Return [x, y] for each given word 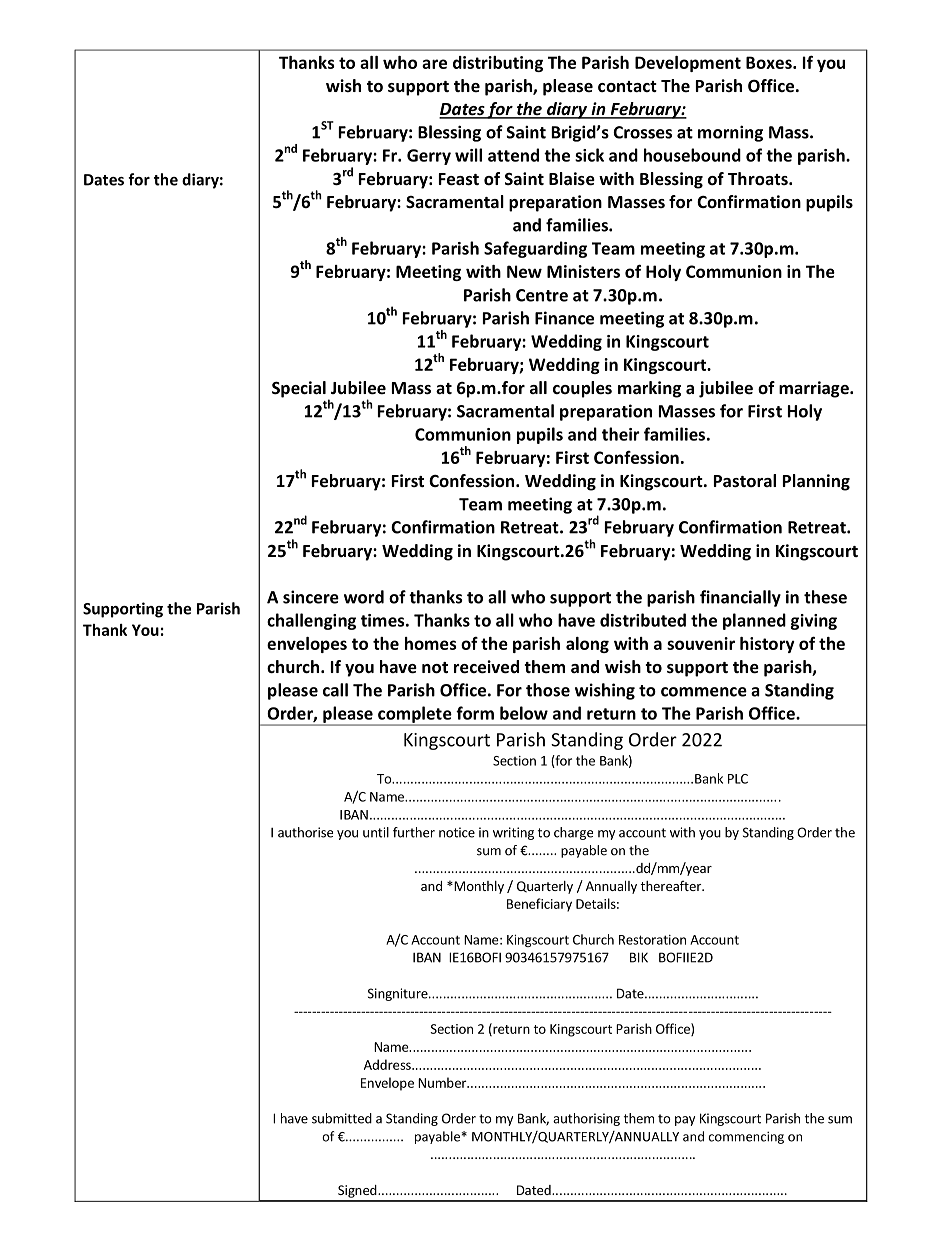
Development [688, 64]
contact [627, 86]
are [434, 64]
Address [388, 1064]
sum [840, 1120]
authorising [586, 1119]
